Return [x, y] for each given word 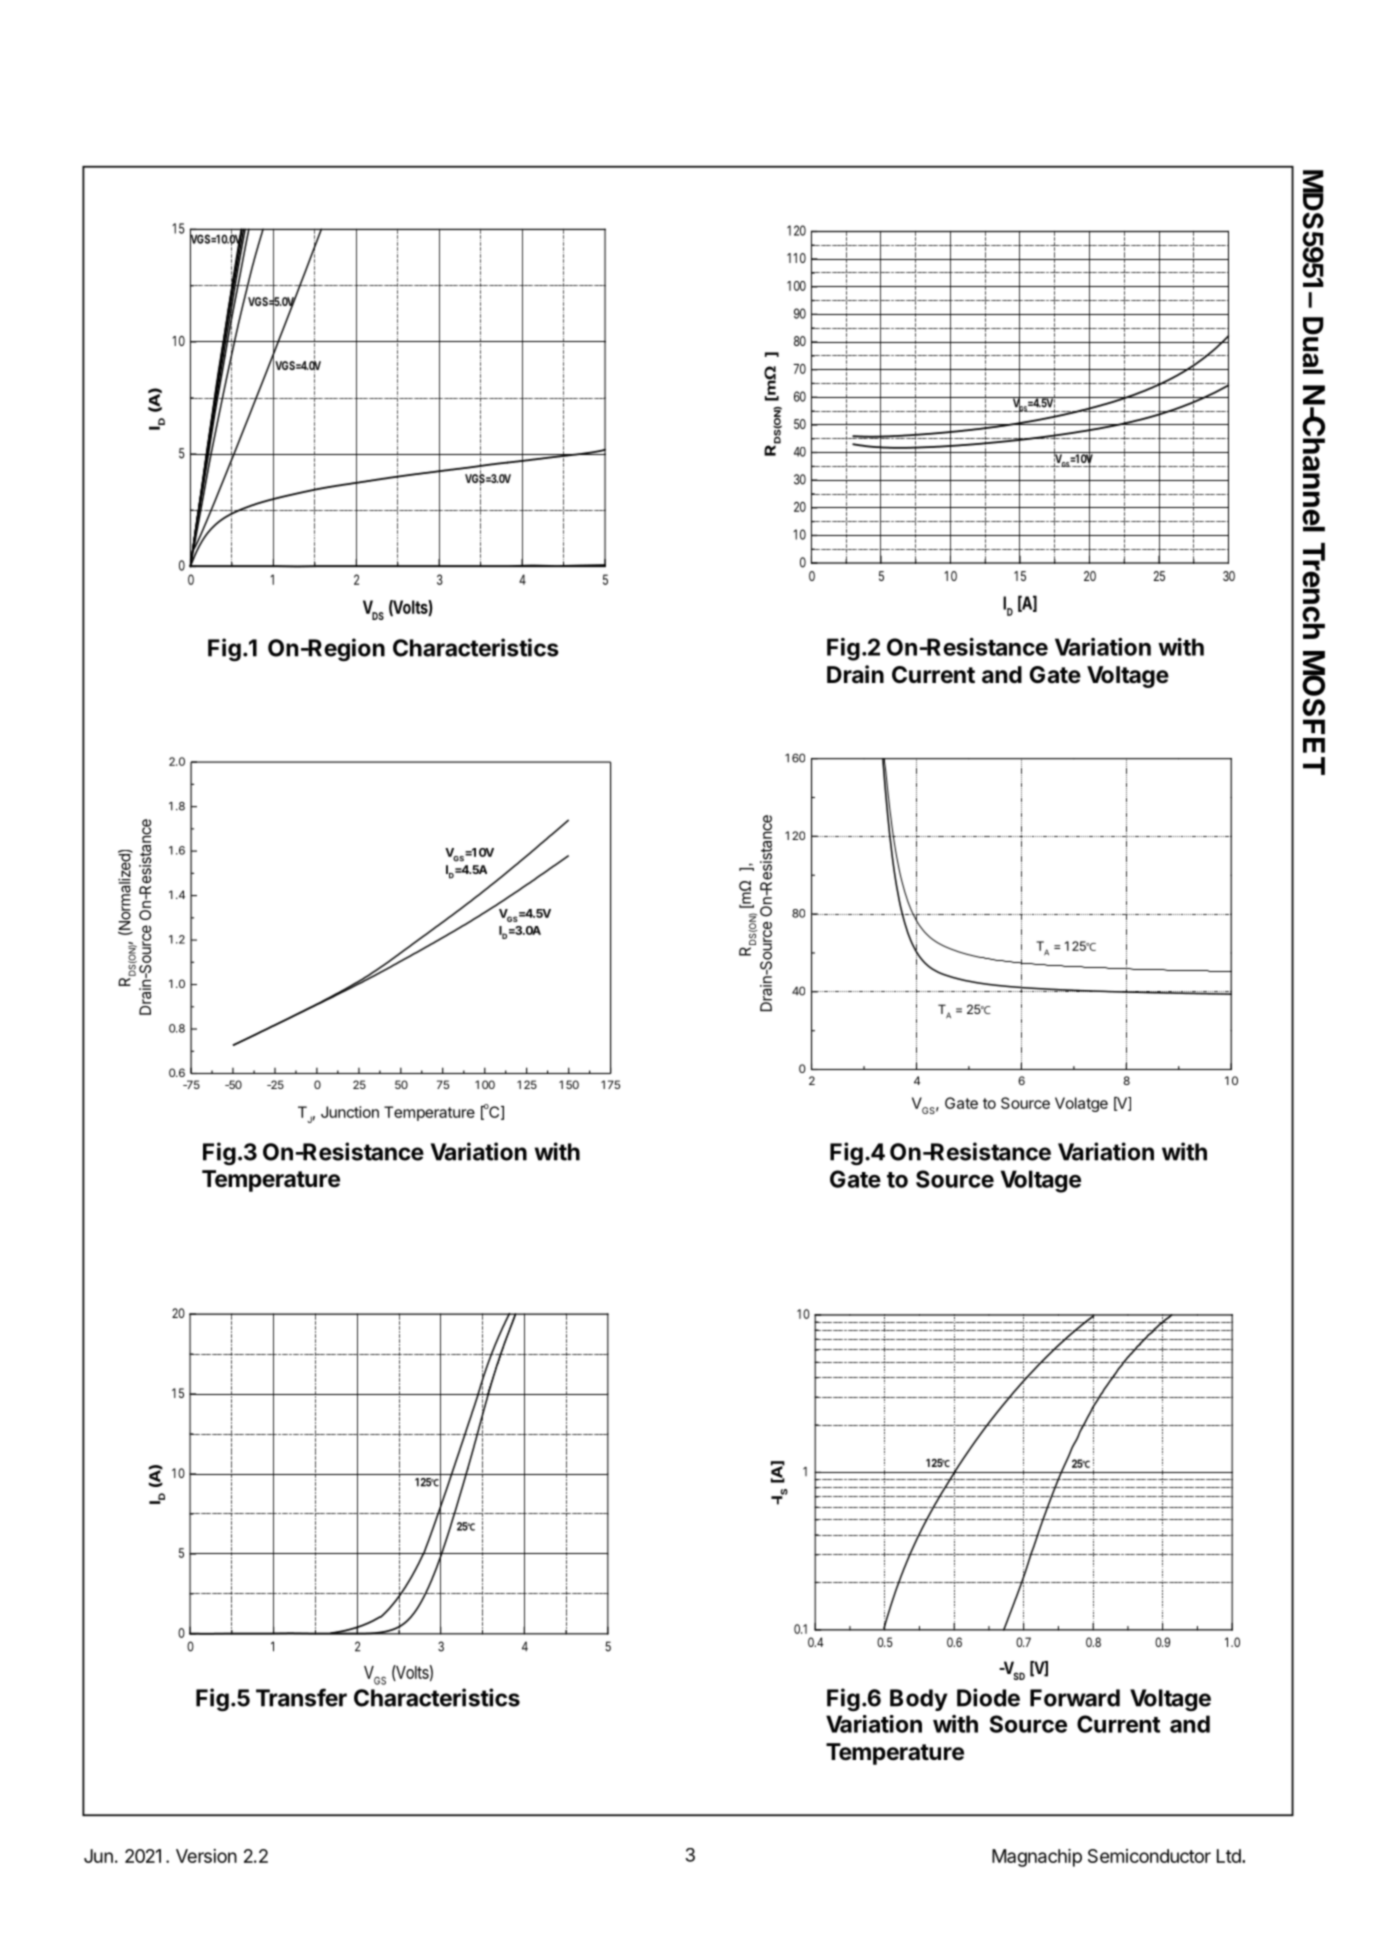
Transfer [301, 1697]
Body [919, 1700]
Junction [350, 1112]
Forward [1075, 1698]
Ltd [1229, 1856]
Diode [988, 1697]
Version [206, 1856]
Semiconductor [1149, 1856]
